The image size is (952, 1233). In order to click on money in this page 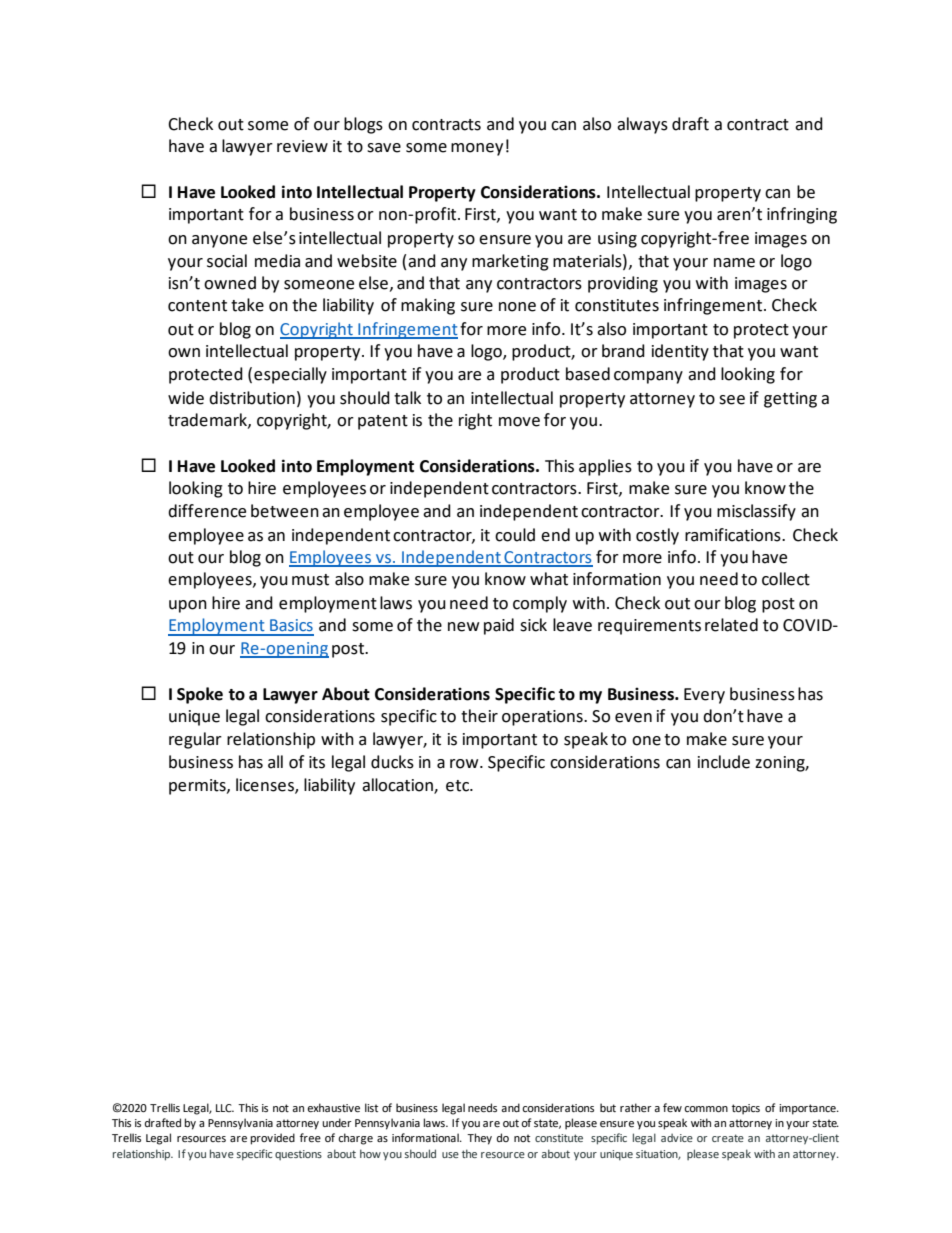, I will do `click(477, 149)`.
